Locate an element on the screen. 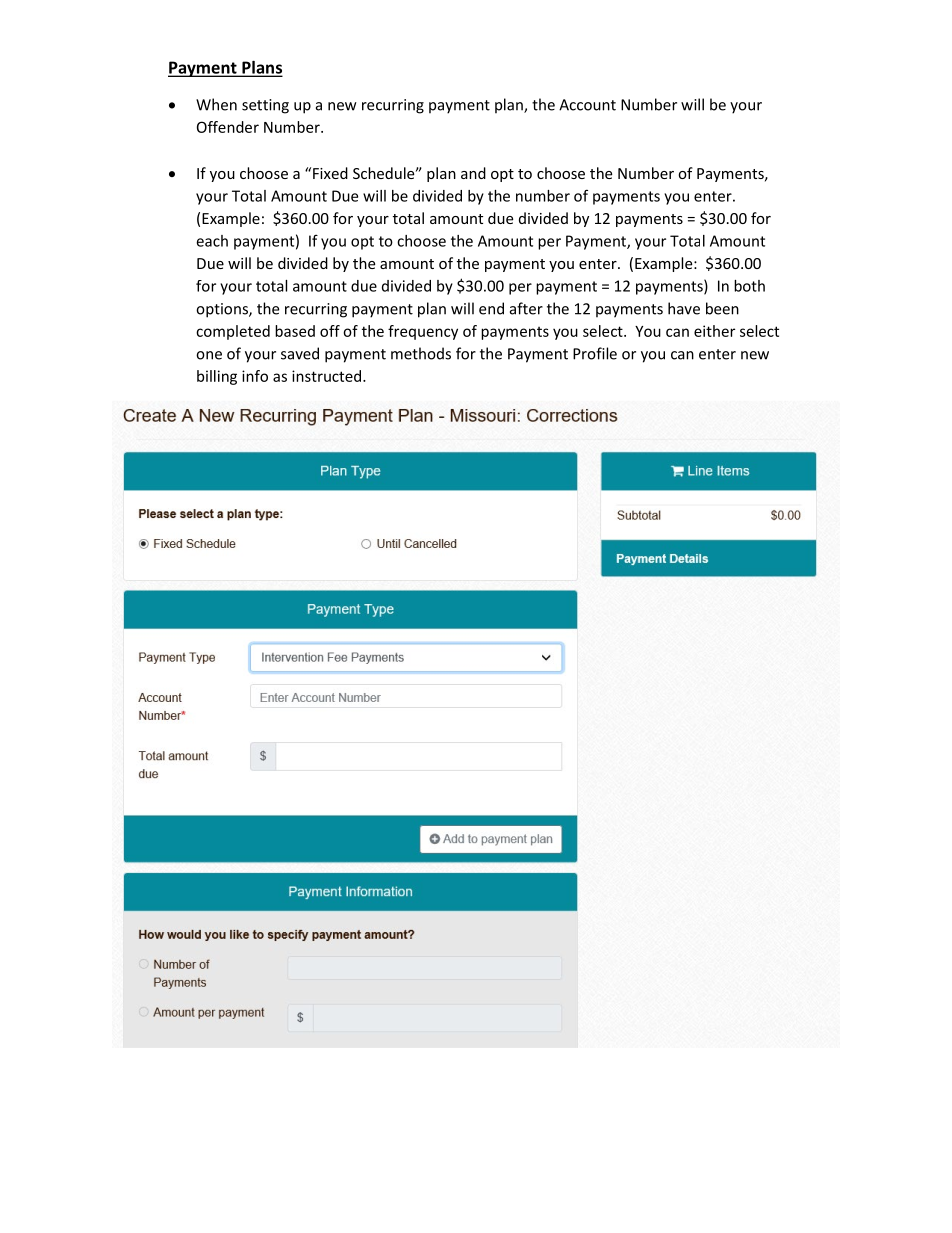 Image resolution: width=952 pixels, height=1233 pixels. Fixed is located at coordinates (330, 173).
